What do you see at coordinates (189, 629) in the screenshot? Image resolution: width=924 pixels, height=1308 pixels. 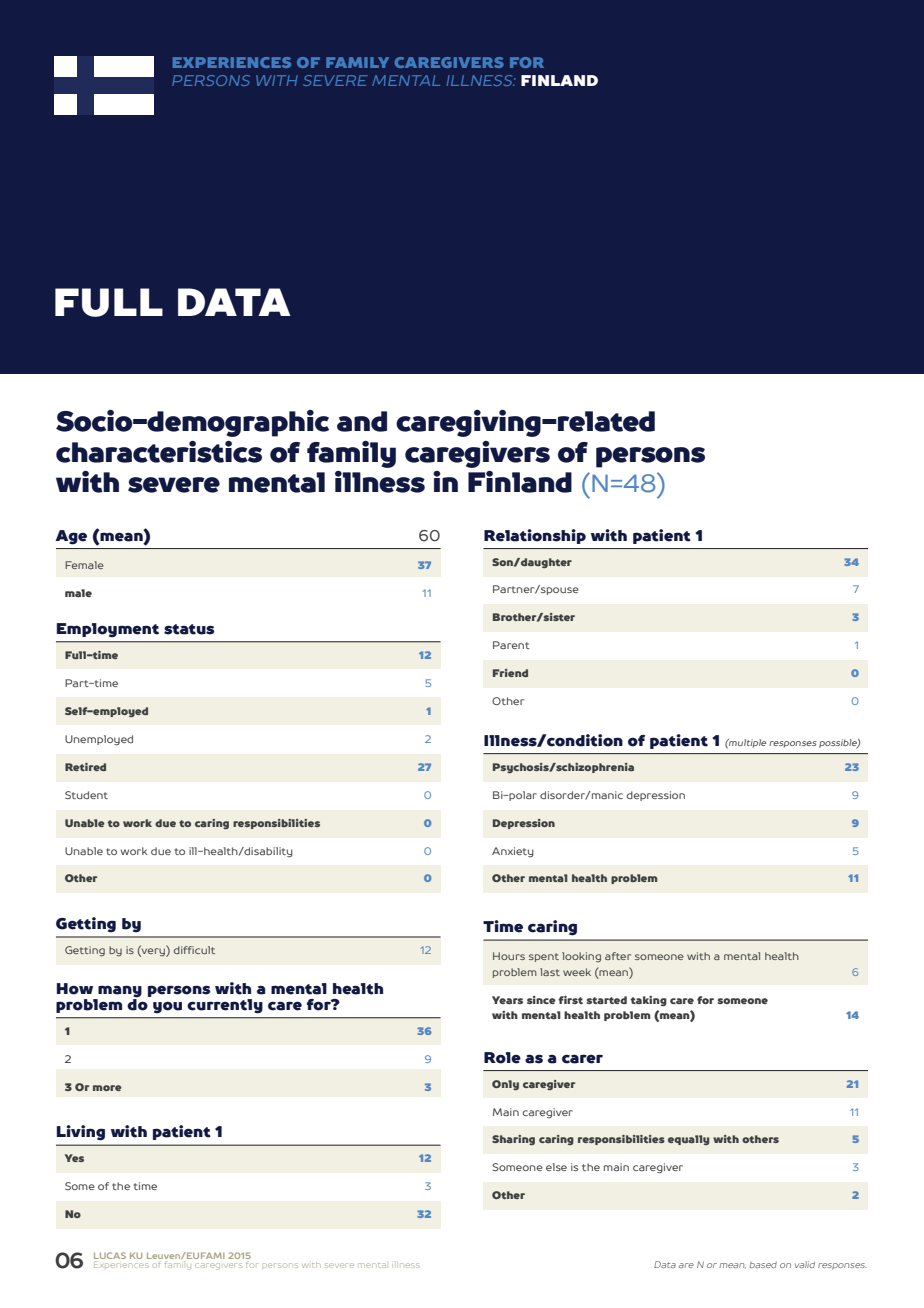 I see `status` at bounding box center [189, 629].
